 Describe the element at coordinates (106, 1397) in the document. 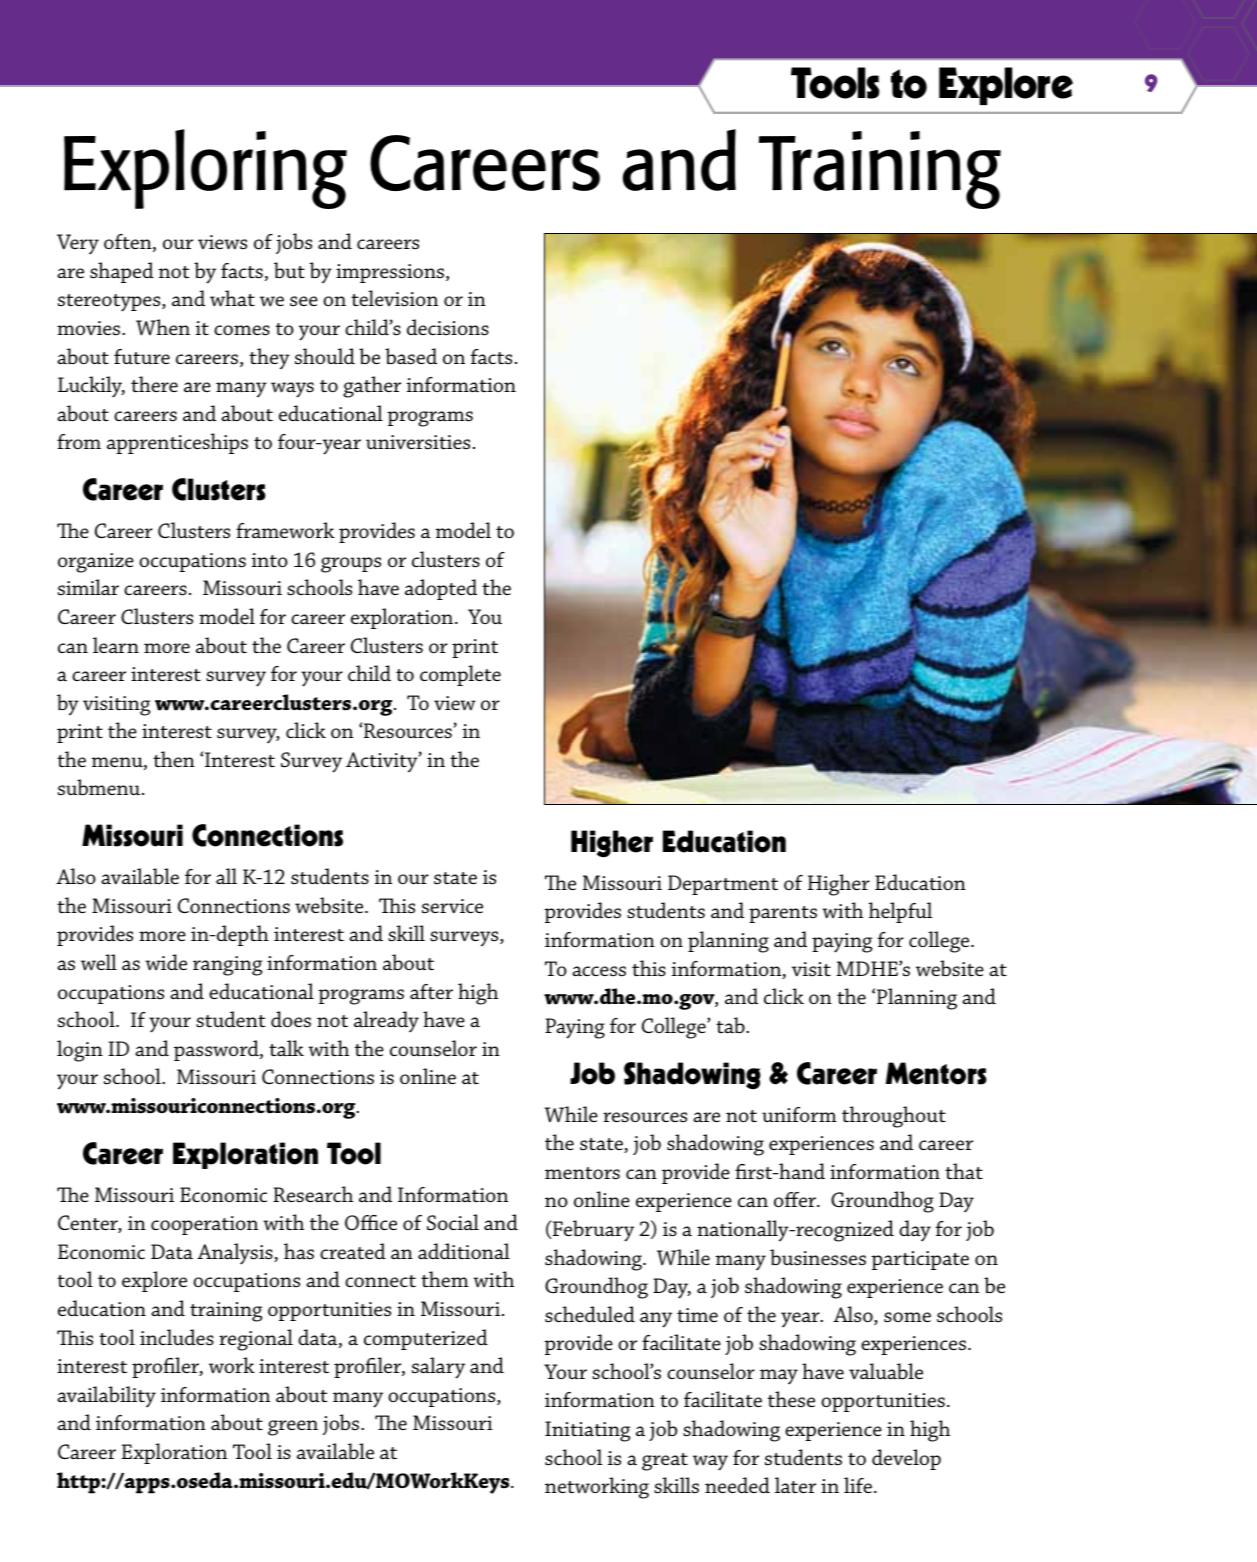

I see `availability` at that location.
